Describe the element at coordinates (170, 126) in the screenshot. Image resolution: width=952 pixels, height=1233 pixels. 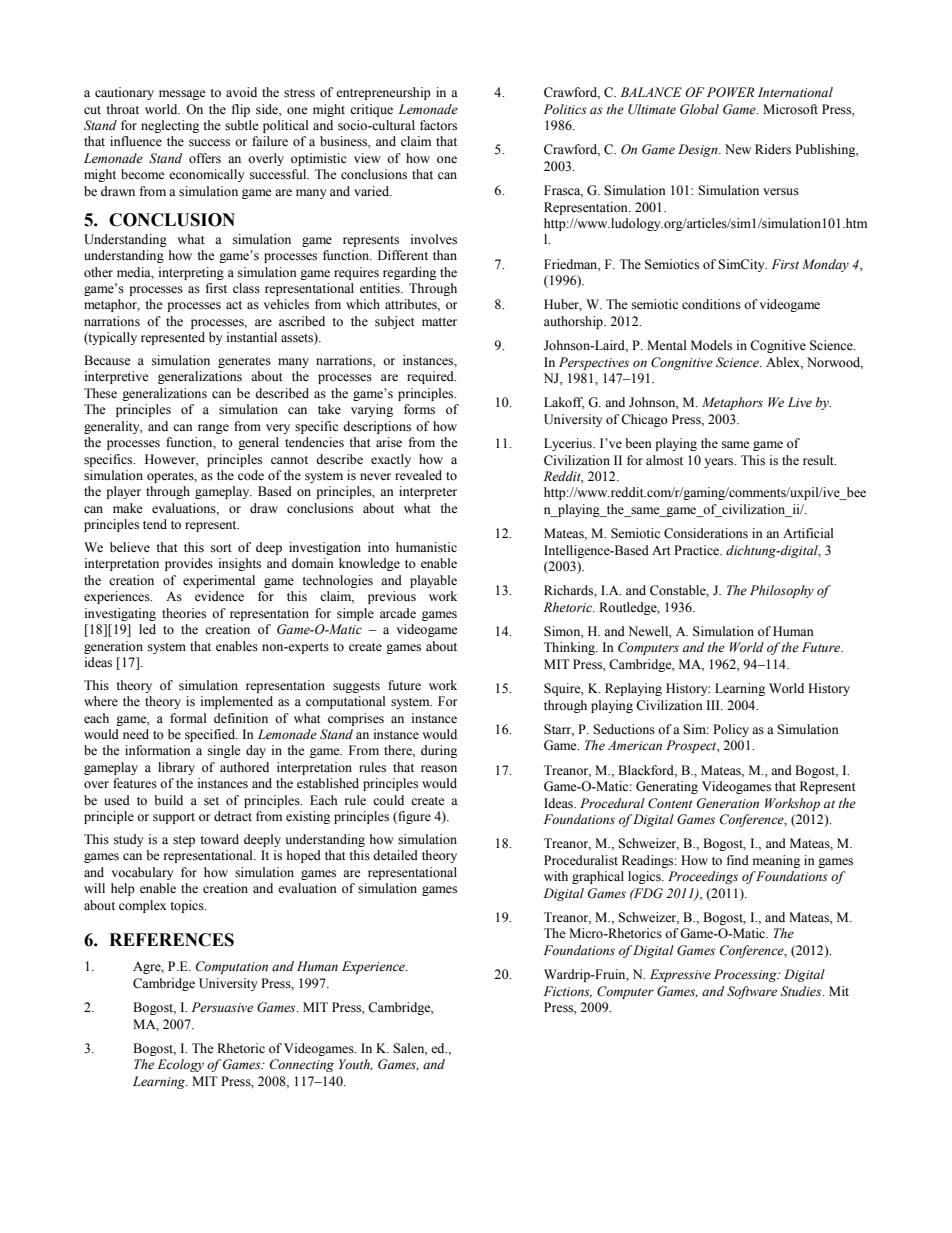
I see `neglecting` at that location.
